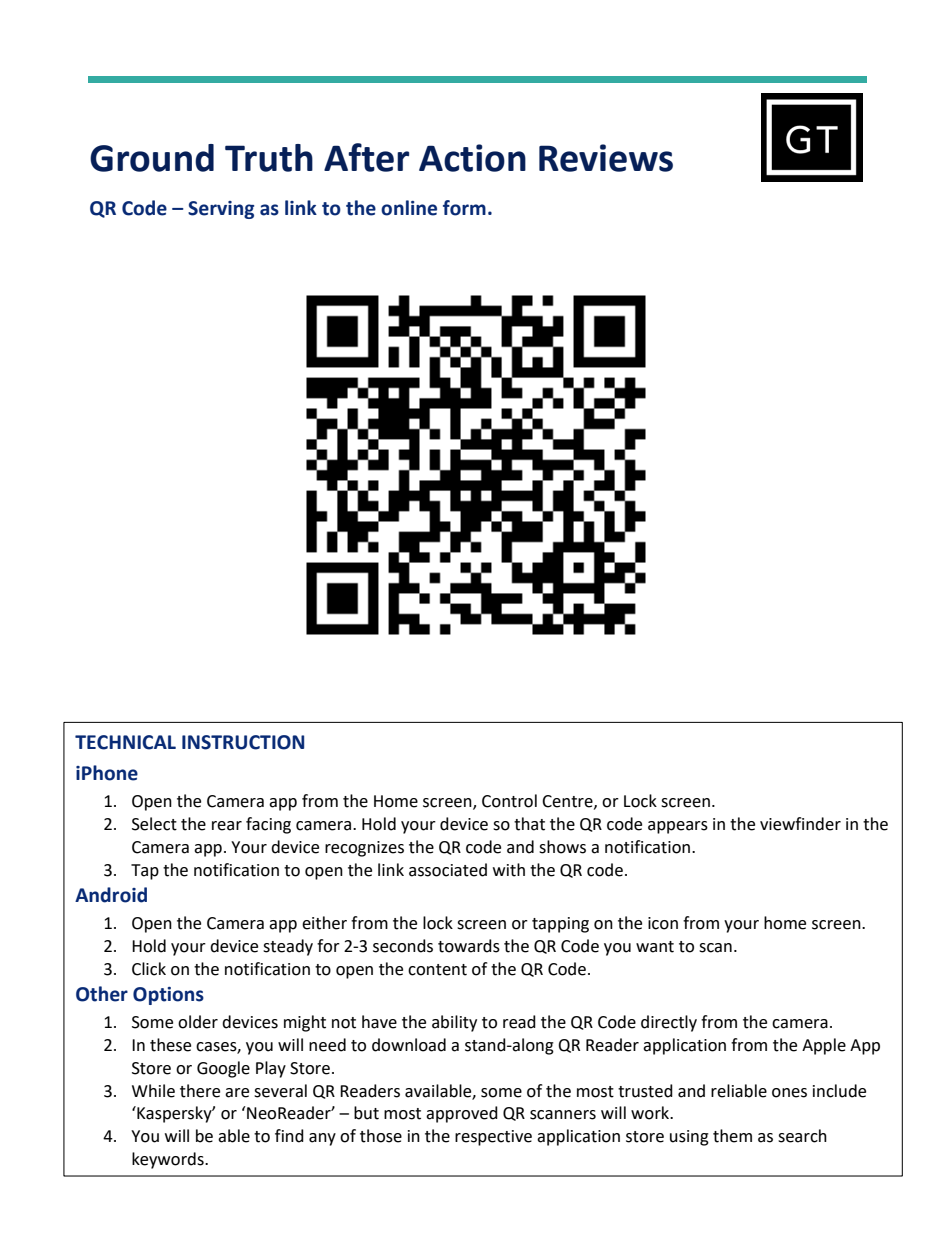 The width and height of the screenshot is (952, 1233). What do you see at coordinates (409, 208) in the screenshot?
I see `online` at bounding box center [409, 208].
